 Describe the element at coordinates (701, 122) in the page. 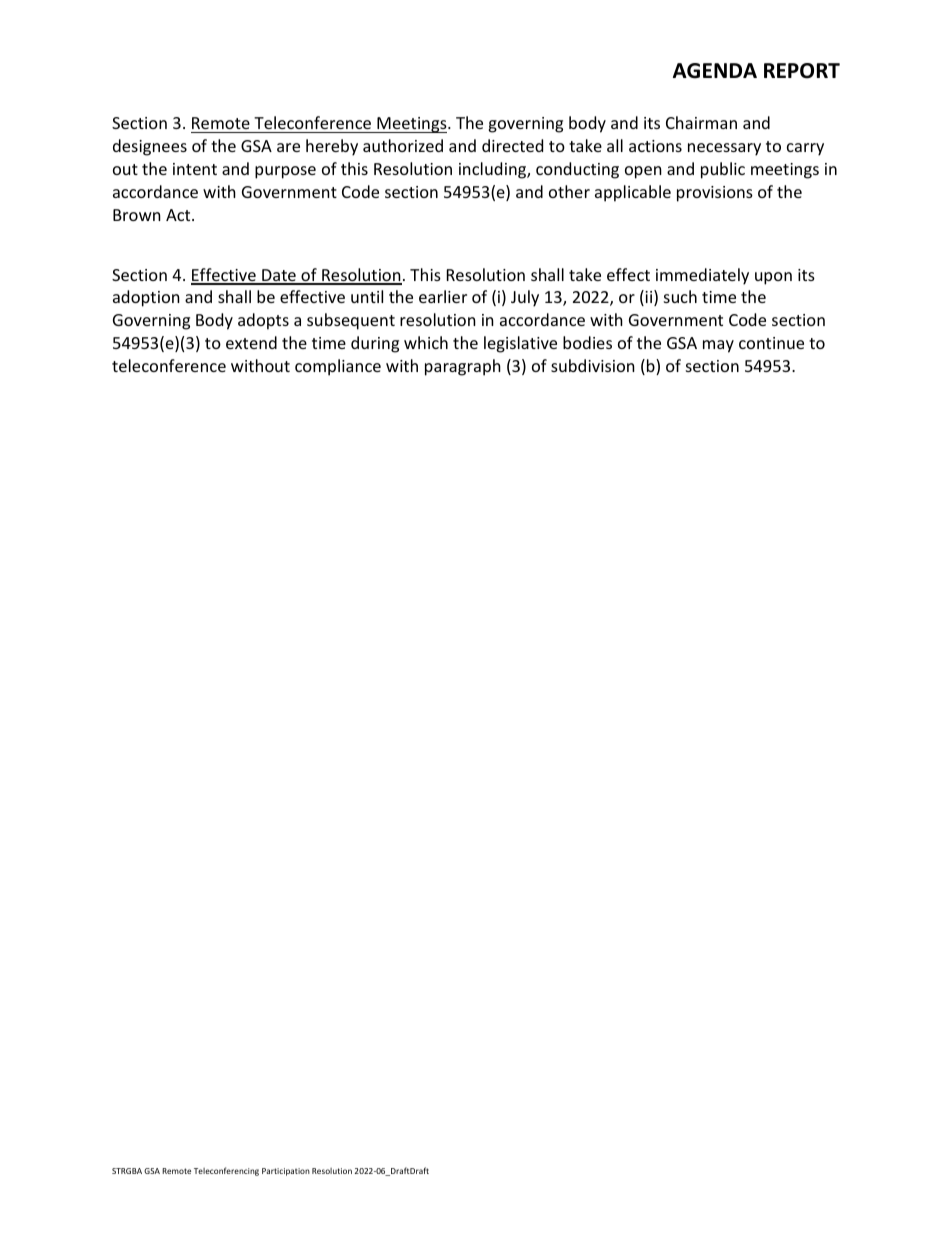

I see `Chairman` at that location.
